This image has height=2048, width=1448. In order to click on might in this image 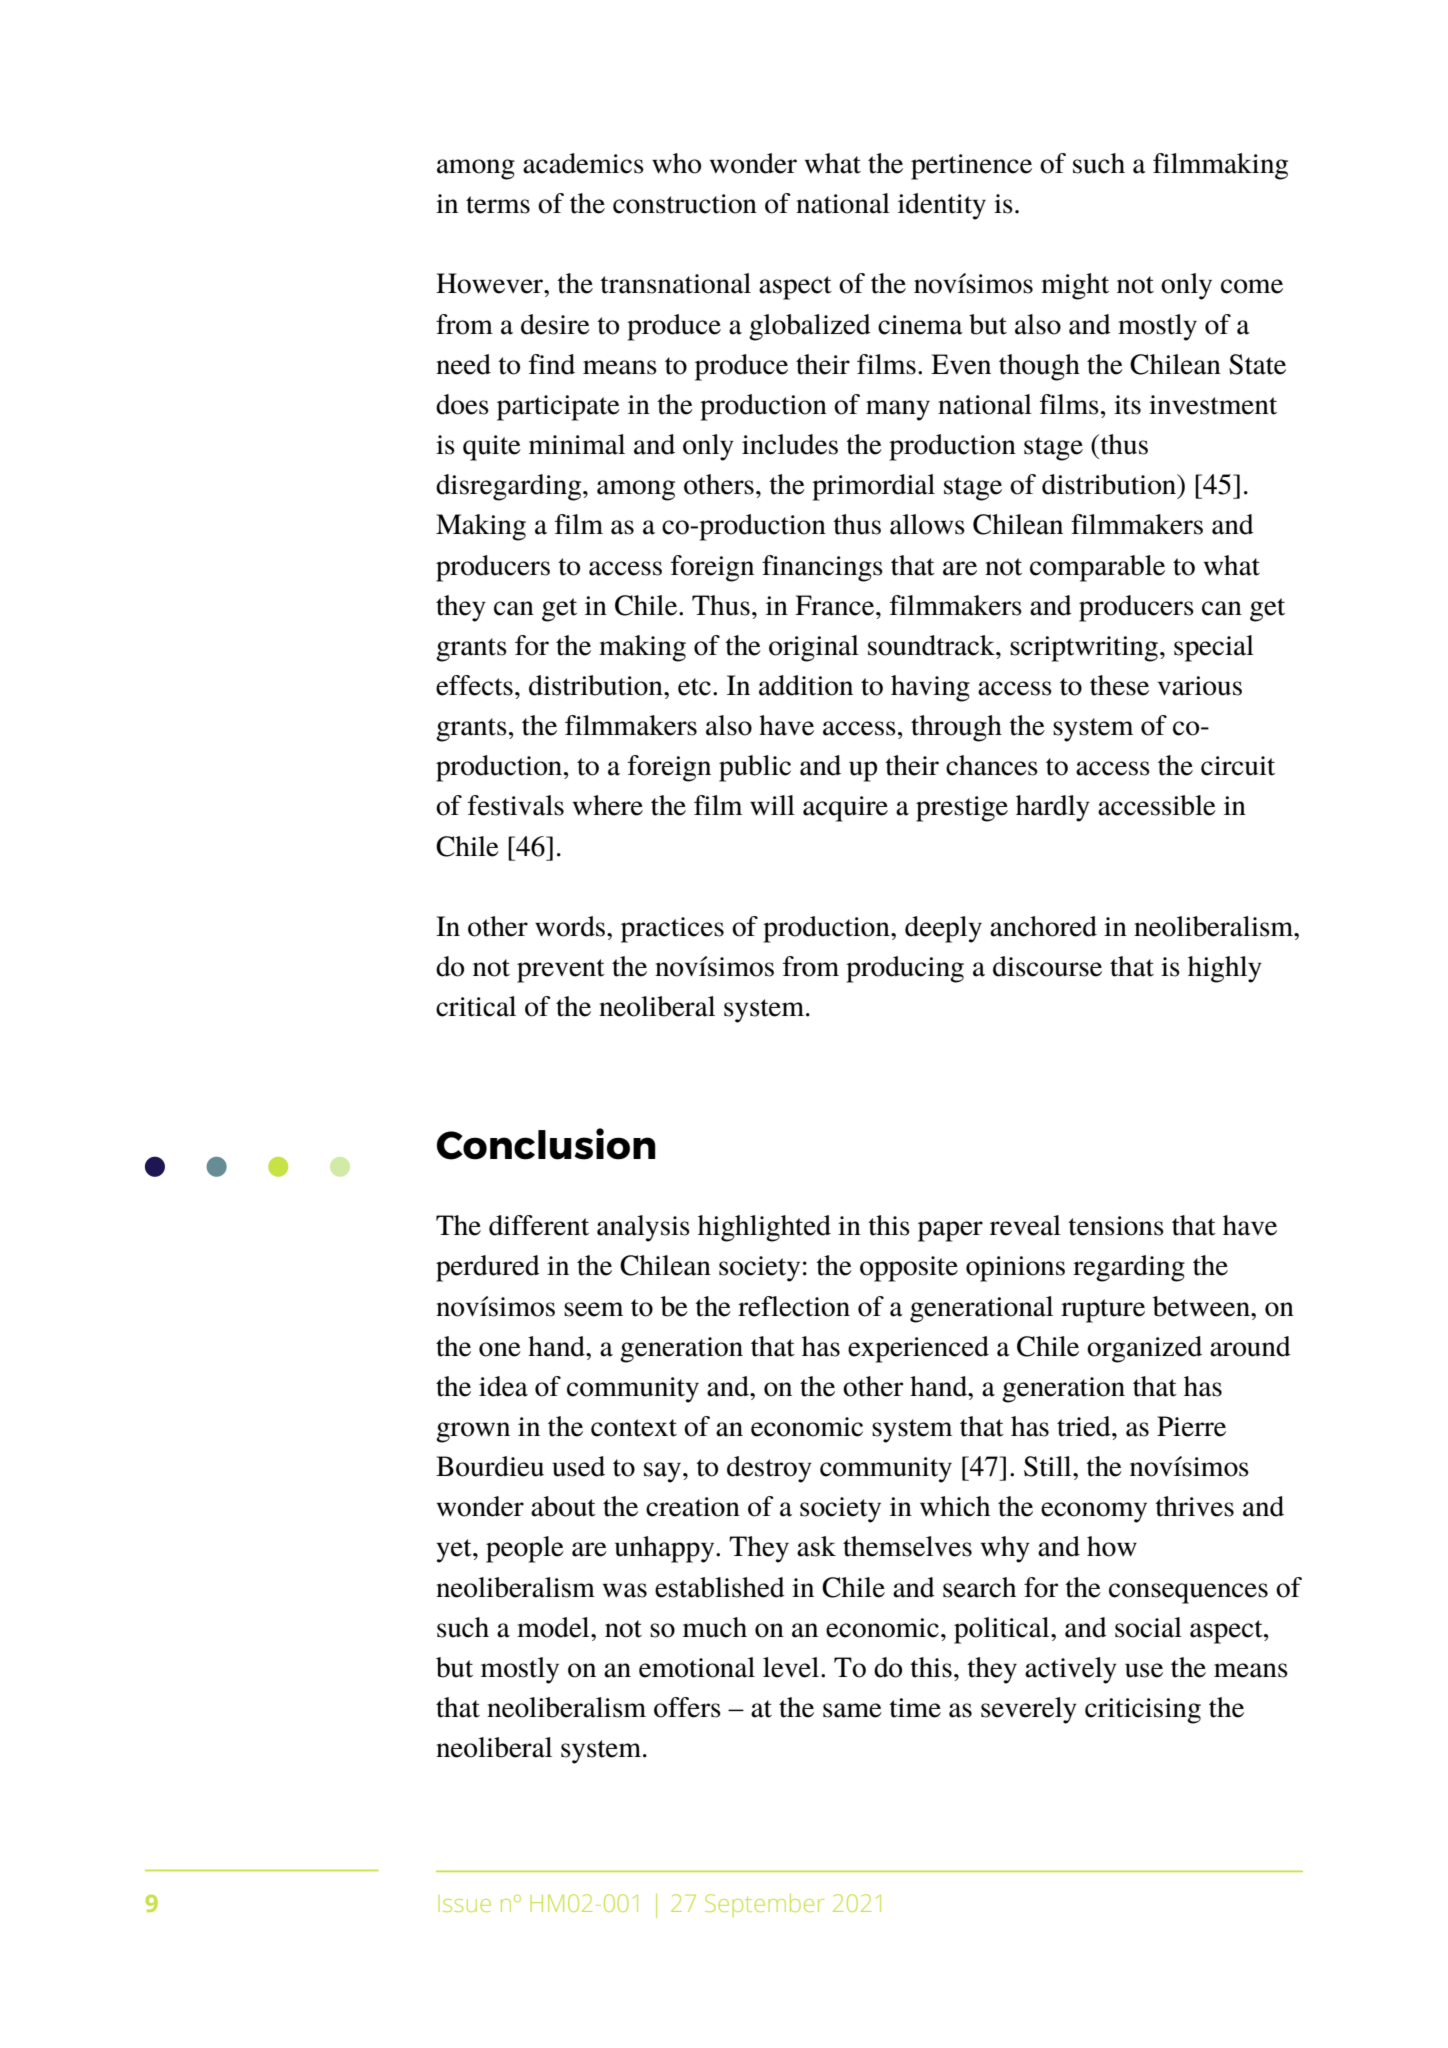, I will do `click(1075, 286)`.
